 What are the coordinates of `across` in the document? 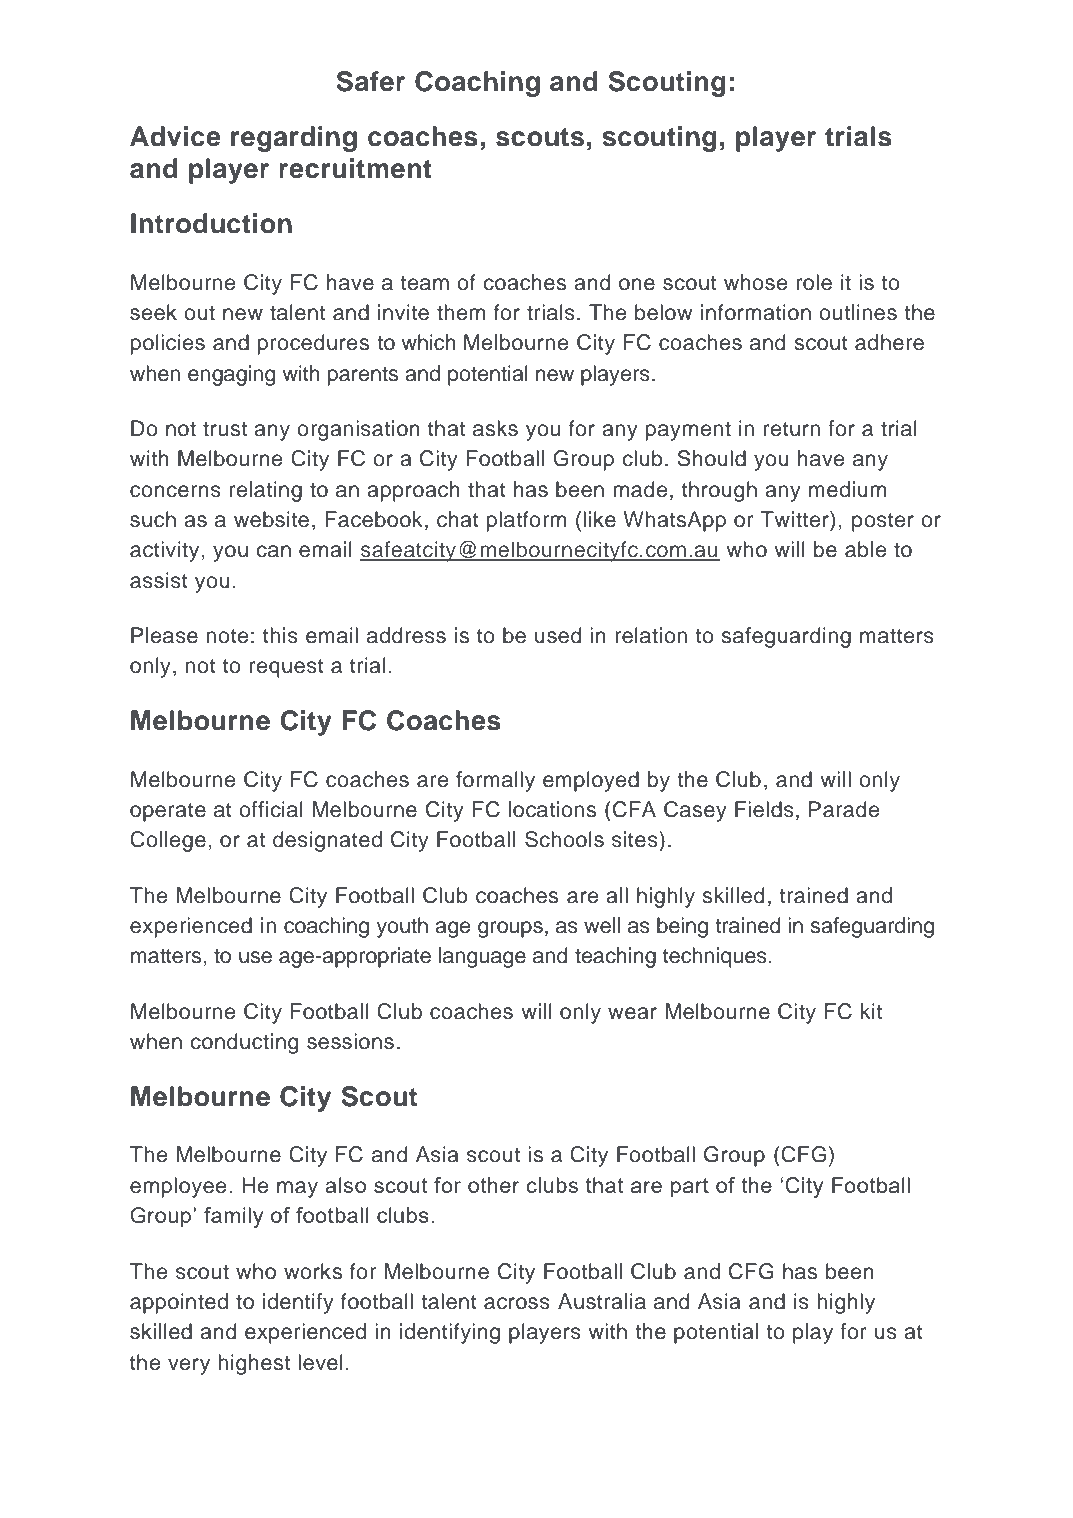 It's located at (517, 1303).
